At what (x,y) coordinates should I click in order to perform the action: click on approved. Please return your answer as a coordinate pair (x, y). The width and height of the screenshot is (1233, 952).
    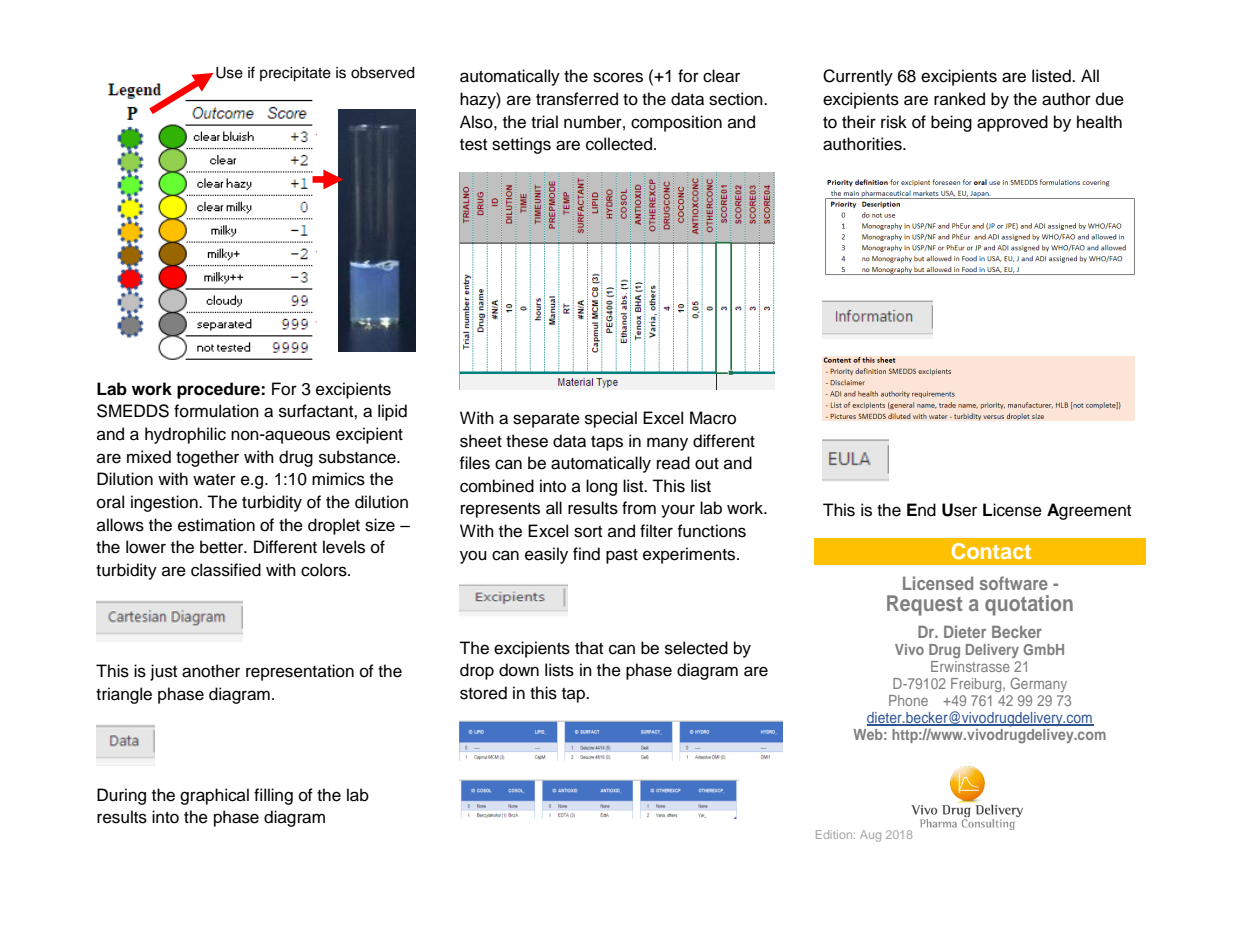
    Looking at the image, I should click on (1012, 123).
